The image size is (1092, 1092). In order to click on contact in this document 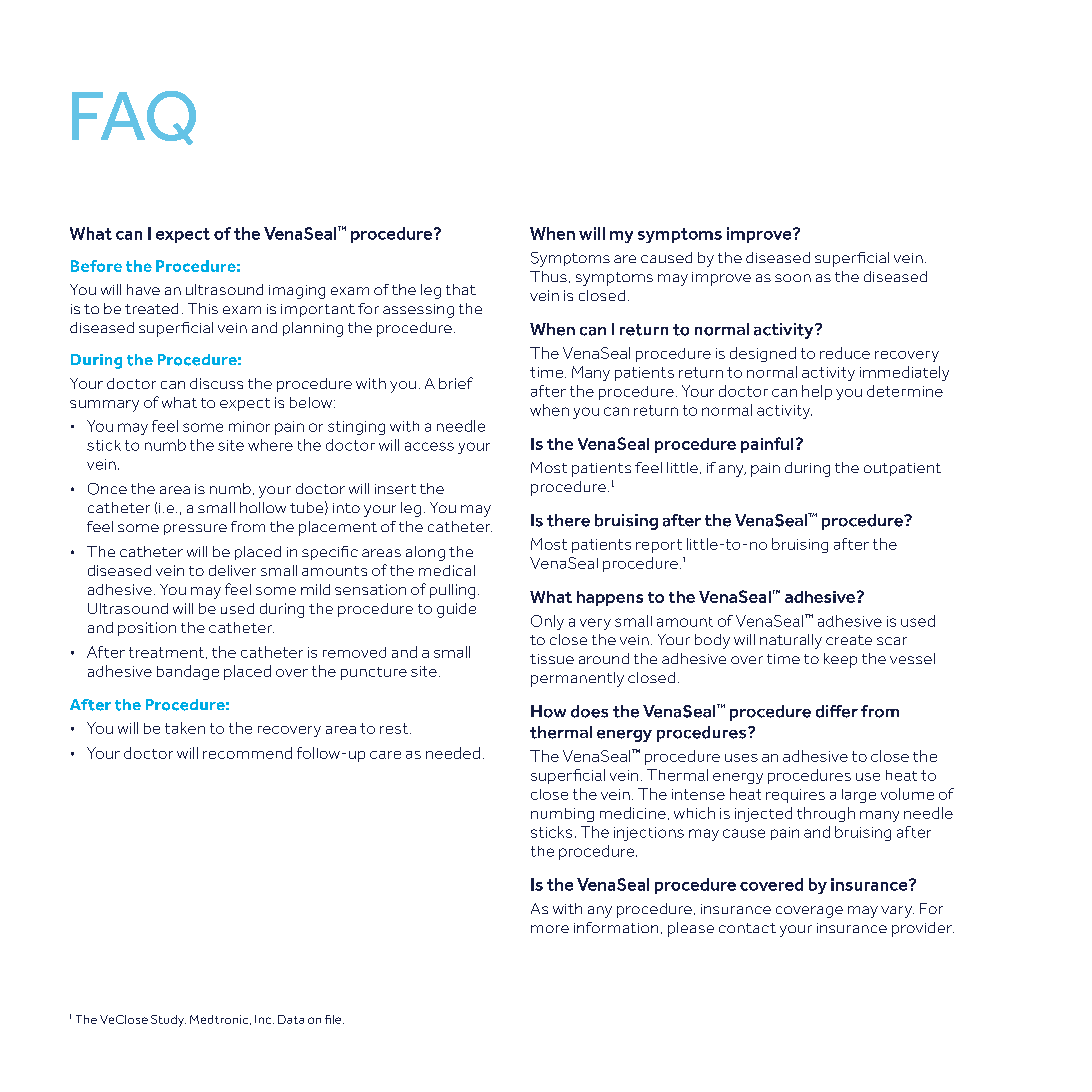, I will do `click(747, 928)`.
